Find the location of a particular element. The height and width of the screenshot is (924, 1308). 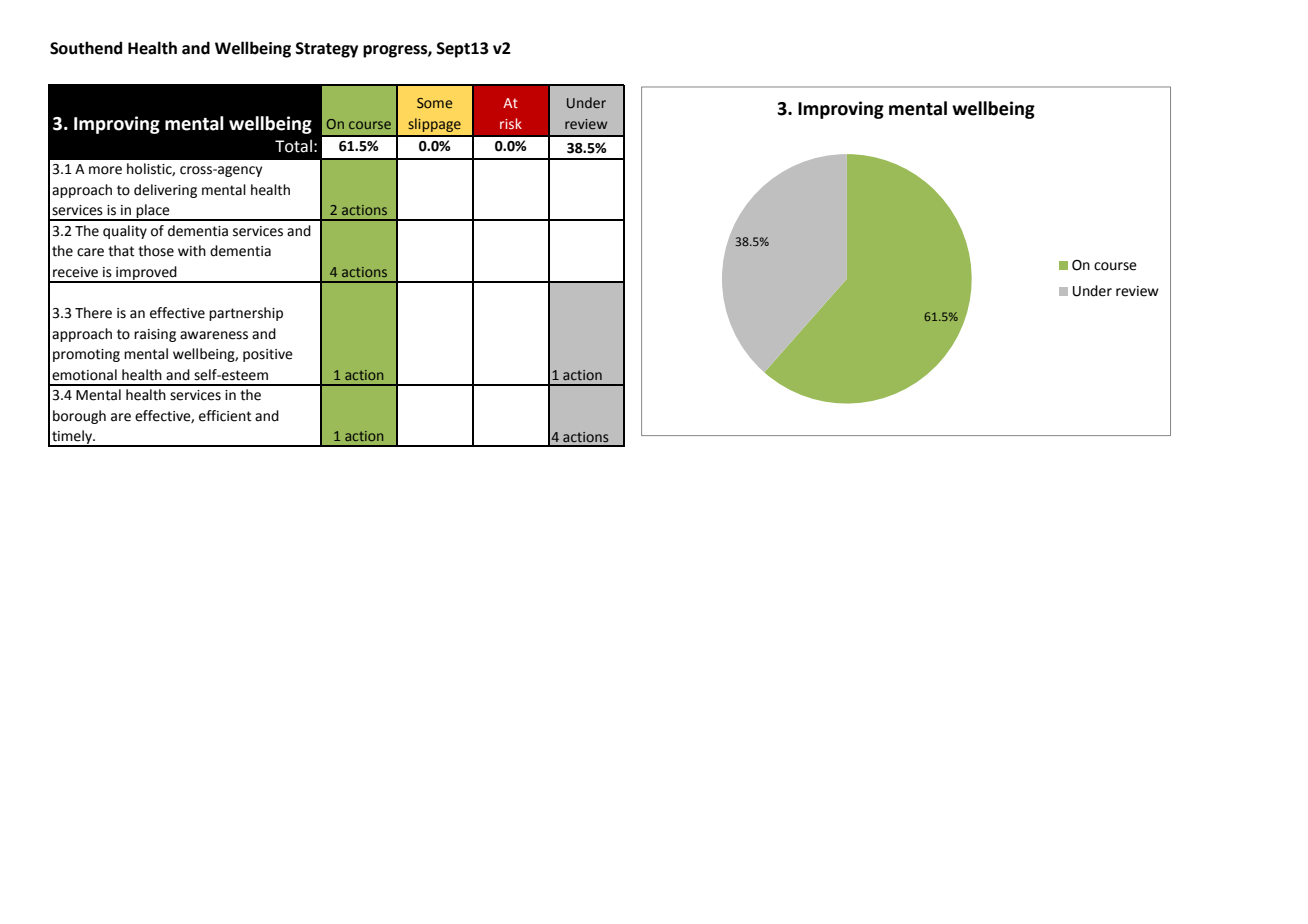

with is located at coordinates (192, 251).
